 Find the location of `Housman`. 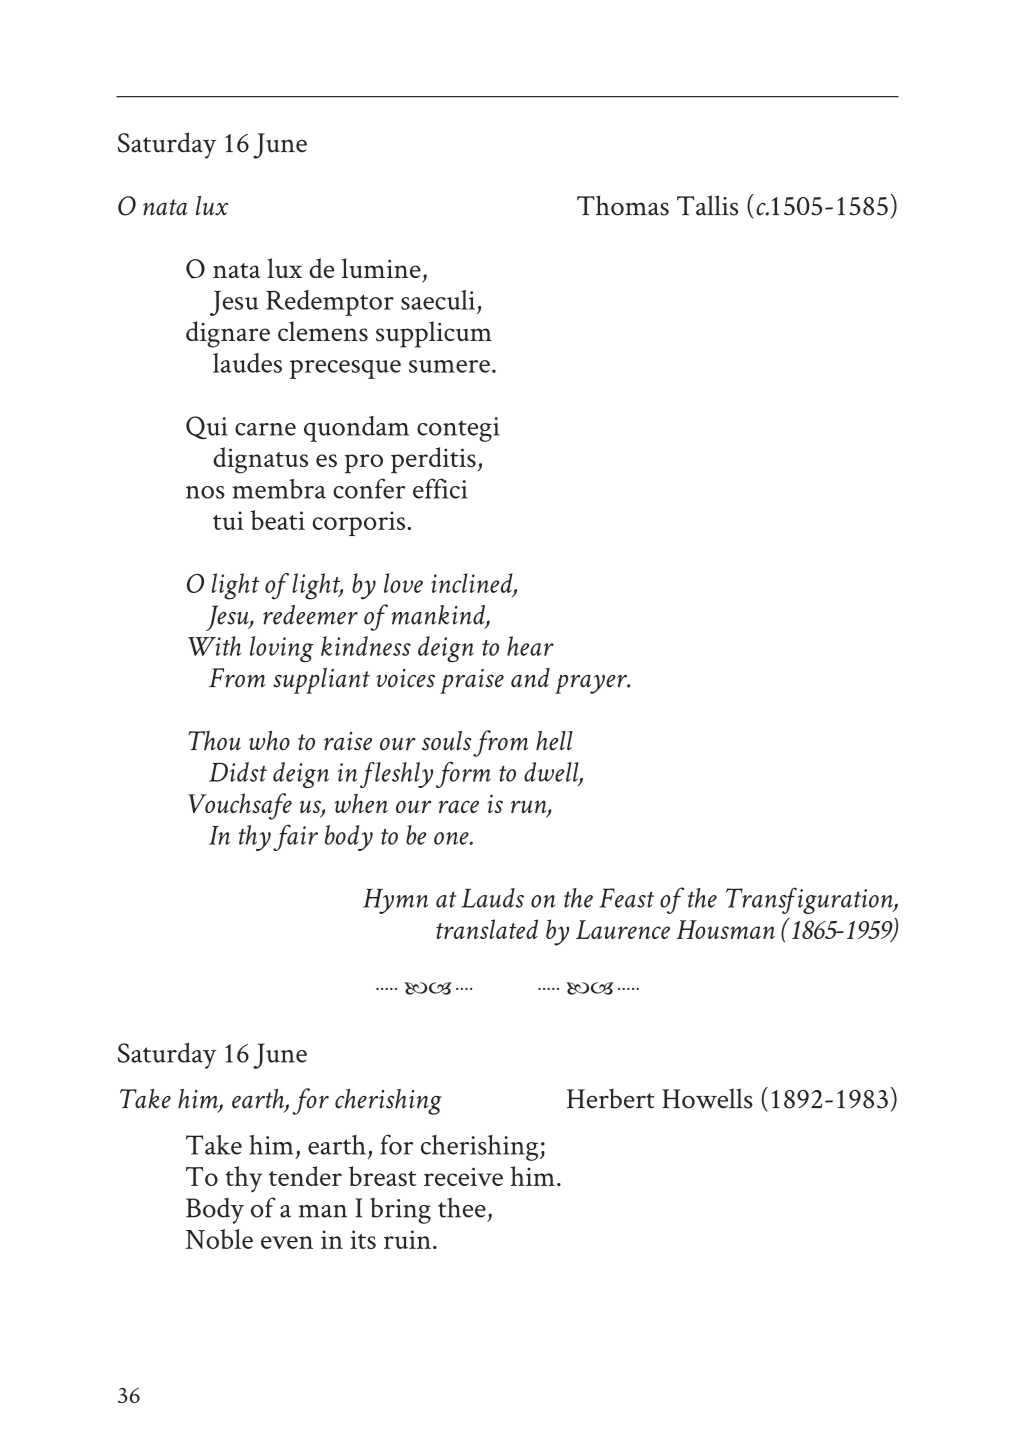

Housman is located at coordinates (725, 929).
